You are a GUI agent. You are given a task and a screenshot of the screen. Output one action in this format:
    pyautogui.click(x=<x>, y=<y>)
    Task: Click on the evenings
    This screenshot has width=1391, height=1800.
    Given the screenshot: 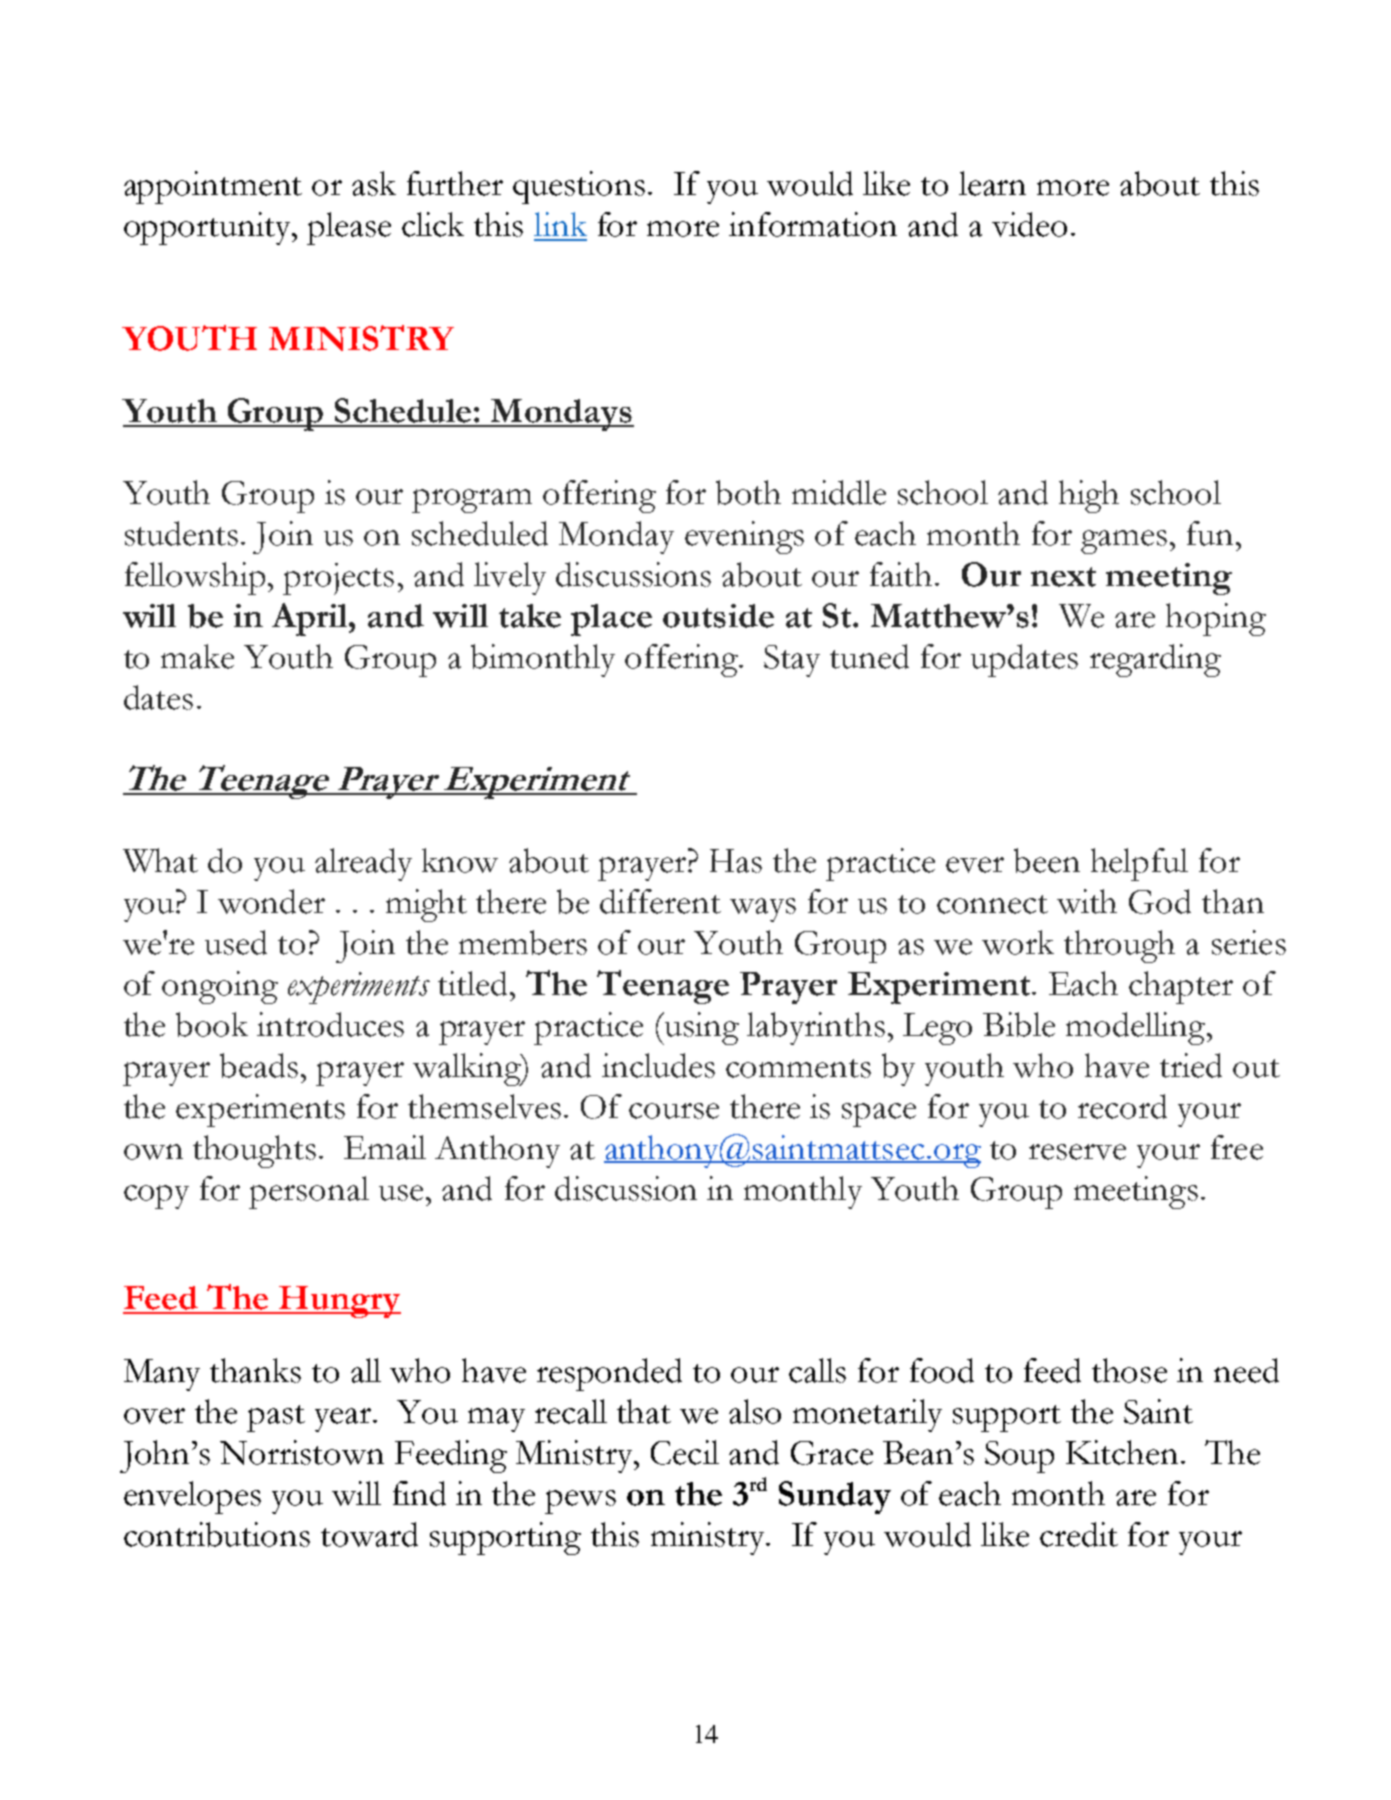 What is the action you would take?
    pyautogui.click(x=744, y=537)
